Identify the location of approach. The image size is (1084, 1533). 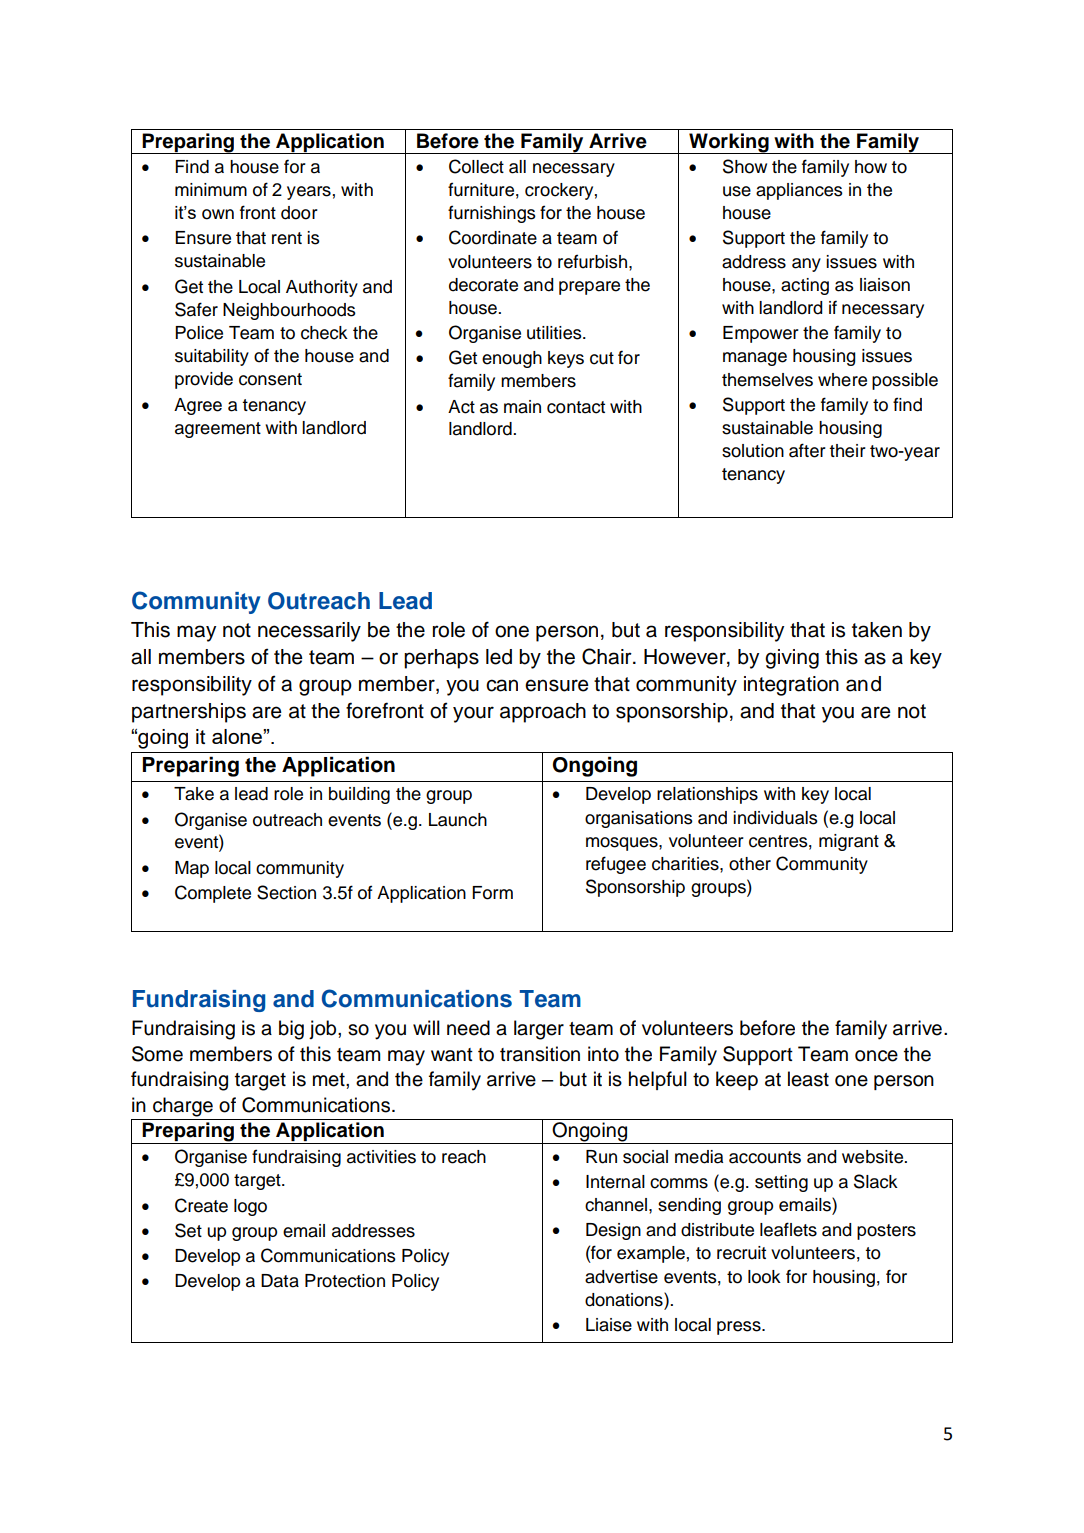
(543, 713).
